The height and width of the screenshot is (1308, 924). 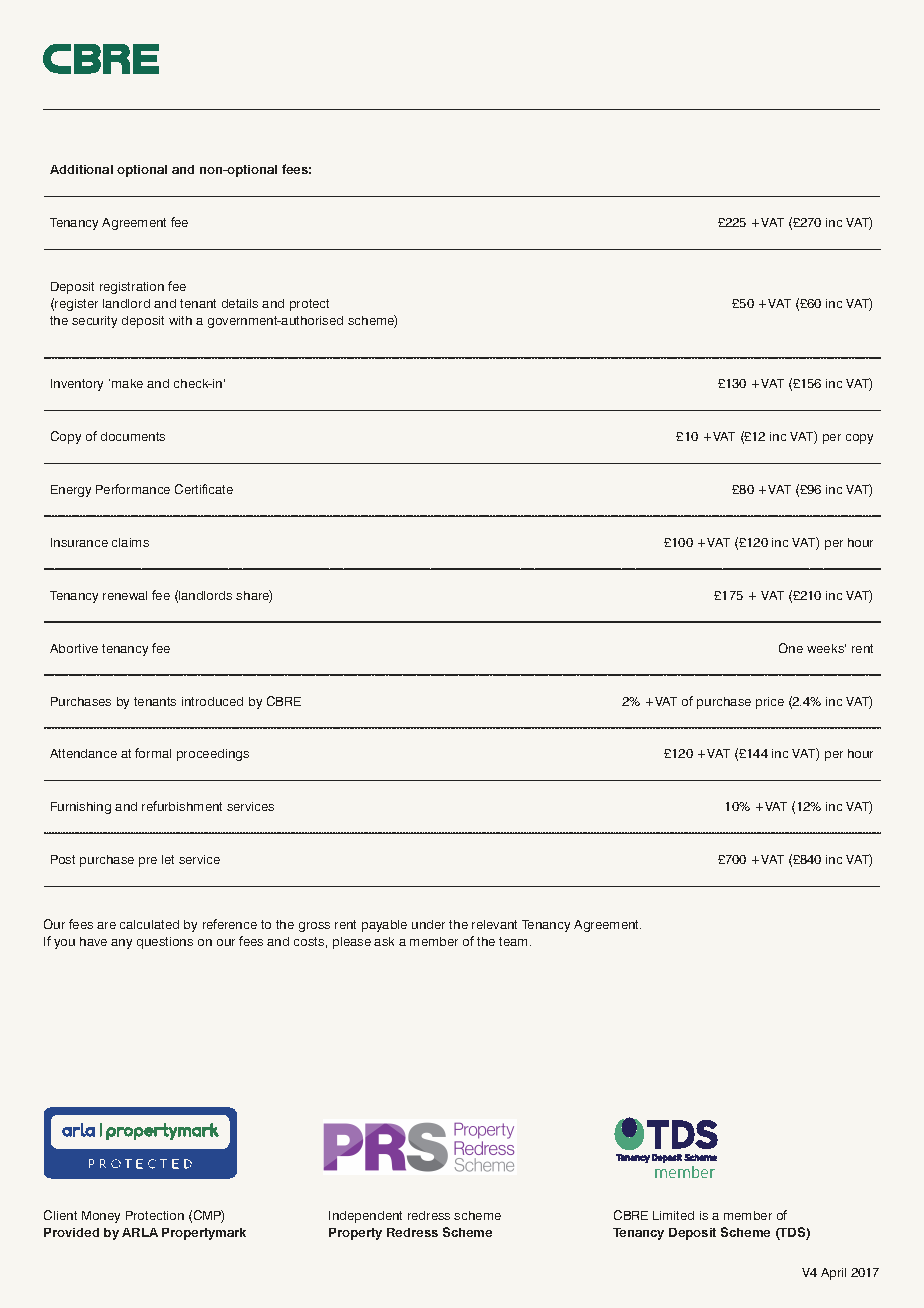 What do you see at coordinates (165, 943) in the screenshot?
I see `questions` at bounding box center [165, 943].
